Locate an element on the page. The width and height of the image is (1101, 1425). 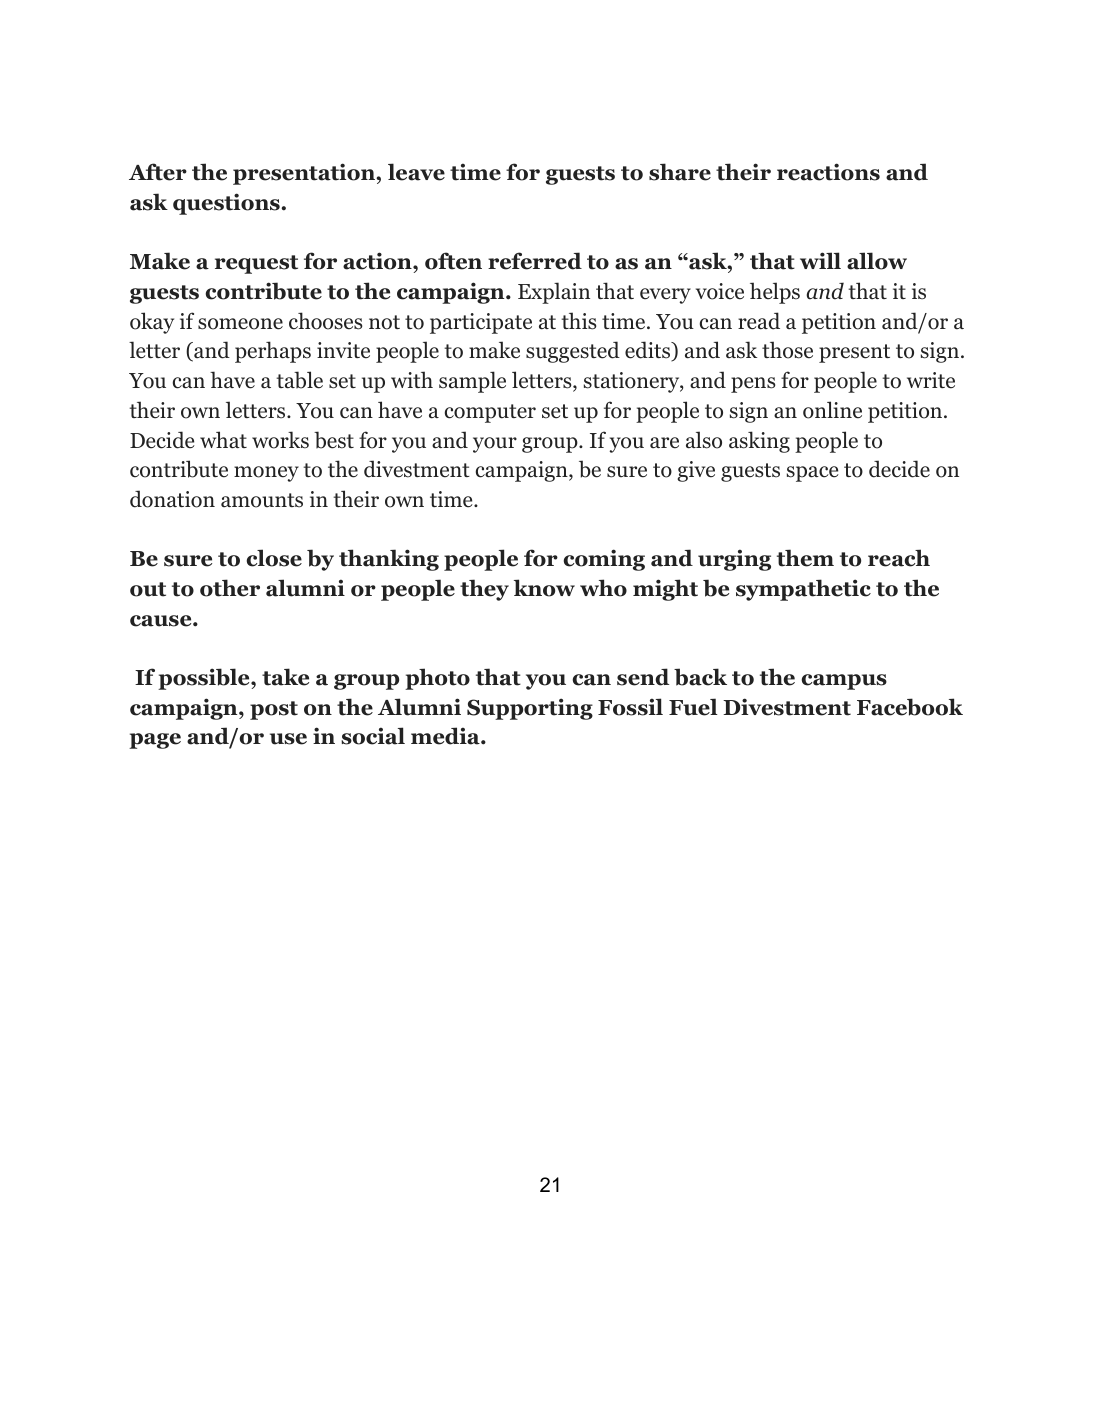
your is located at coordinates (495, 445).
